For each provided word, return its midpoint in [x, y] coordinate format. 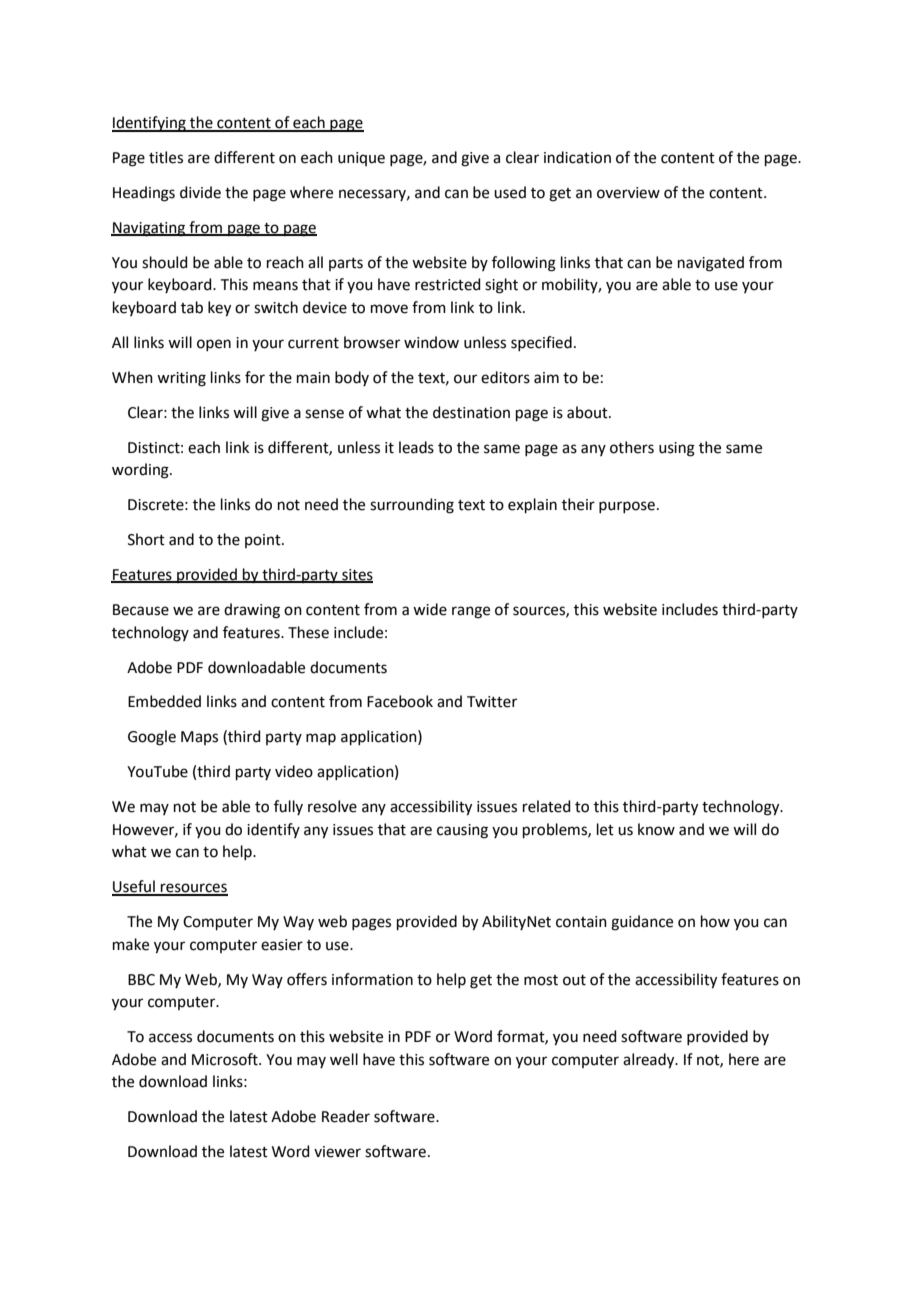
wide [430, 609]
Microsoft [226, 1059]
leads [416, 447]
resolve [332, 806]
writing [181, 379]
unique [361, 159]
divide [200, 192]
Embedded [164, 701]
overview [628, 193]
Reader [346, 1116]
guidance [642, 923]
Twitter [492, 702]
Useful [134, 887]
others [632, 447]
